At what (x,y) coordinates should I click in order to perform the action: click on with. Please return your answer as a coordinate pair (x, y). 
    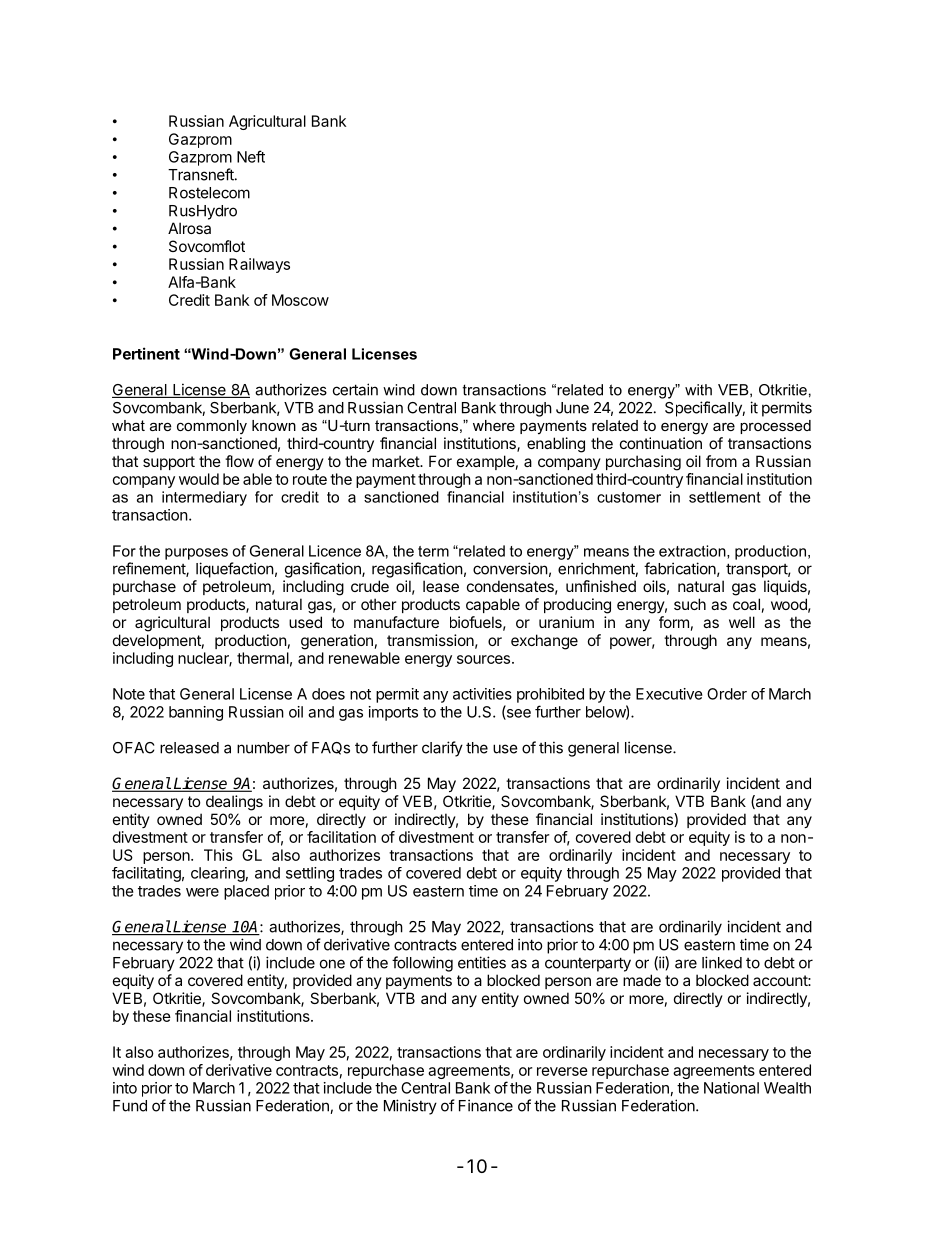
    Looking at the image, I should click on (698, 390).
